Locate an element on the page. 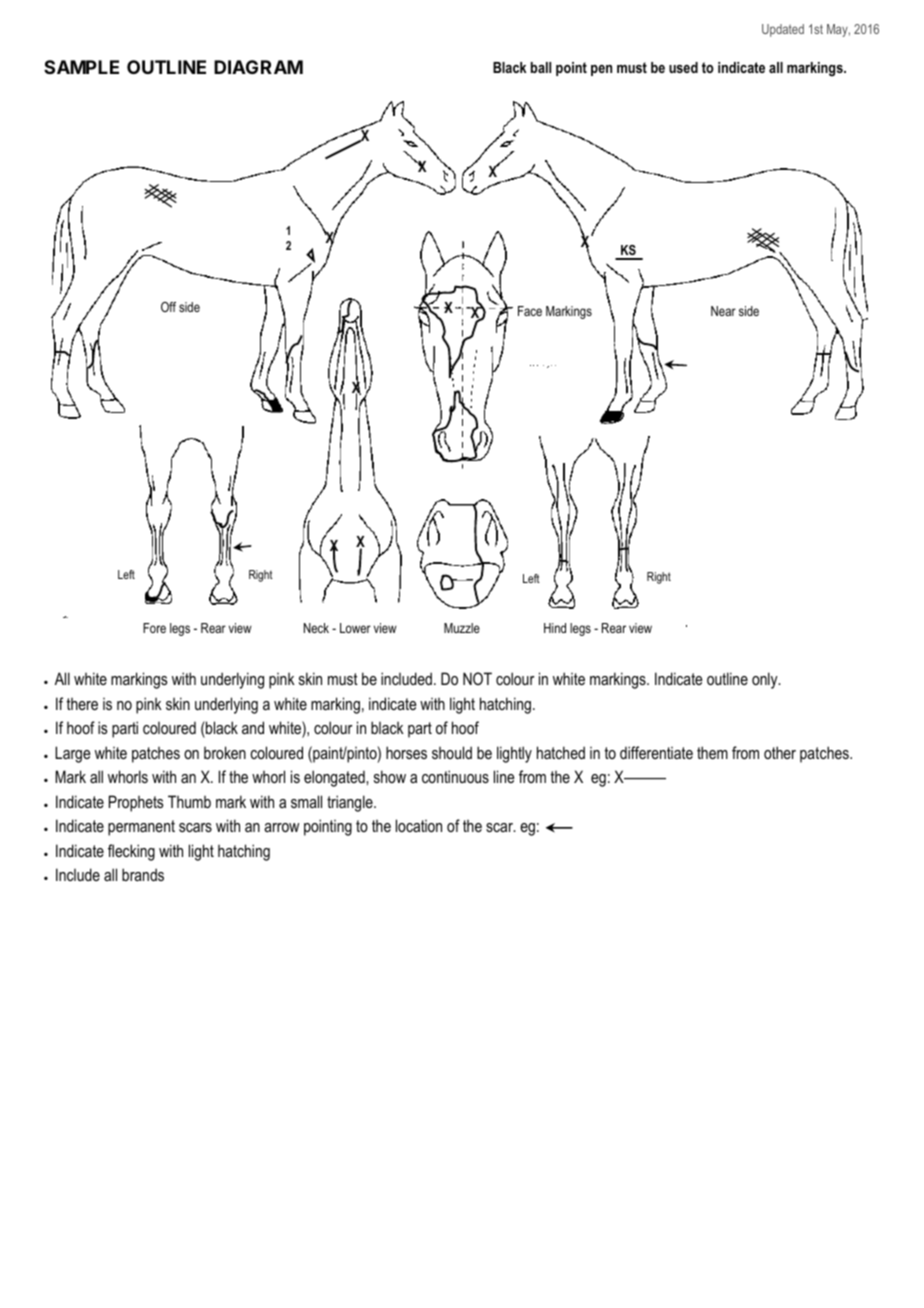 This image has width=924, height=1308. used is located at coordinates (683, 67).
